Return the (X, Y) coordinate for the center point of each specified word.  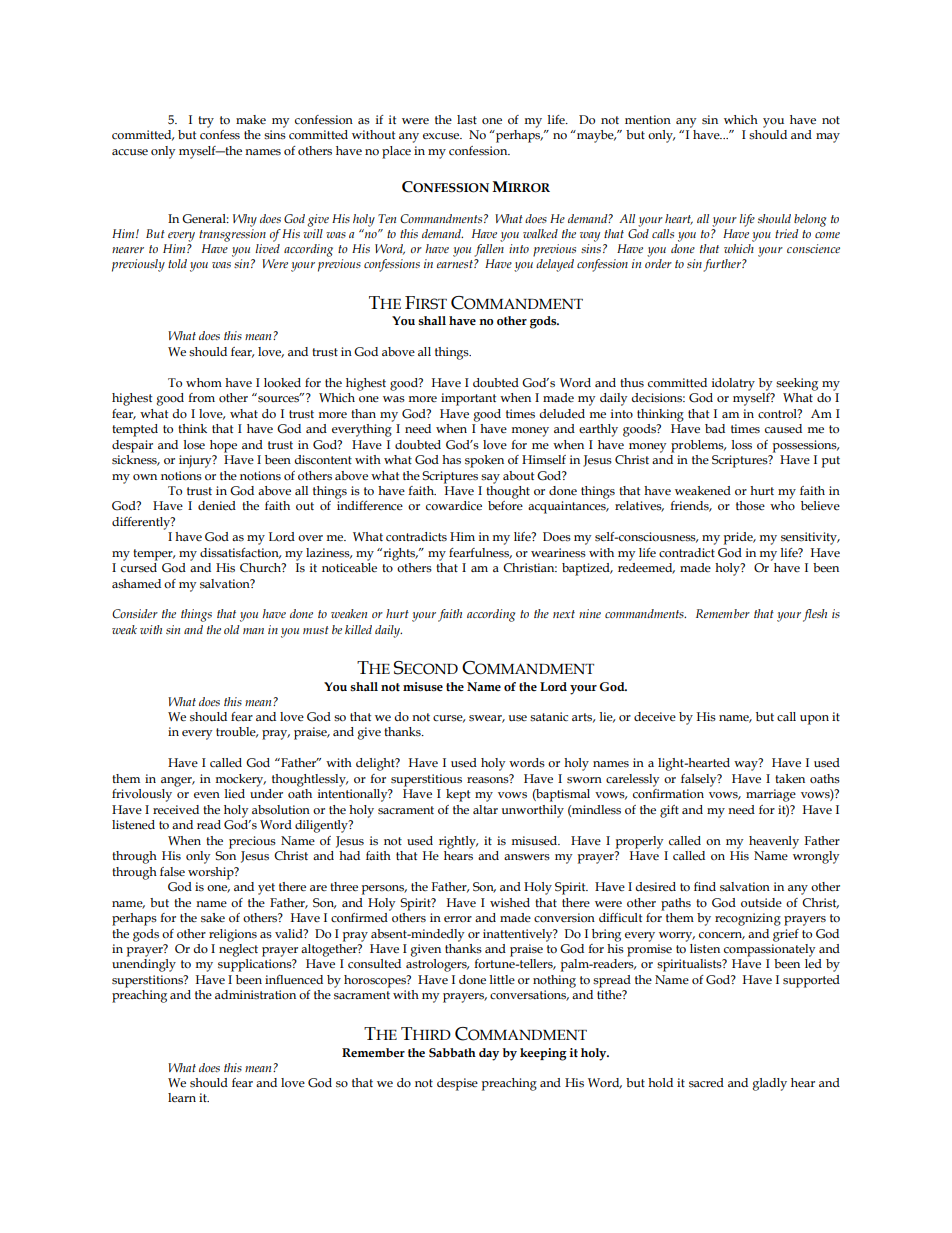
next (564, 614)
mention (648, 120)
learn (182, 1097)
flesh (815, 615)
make (251, 119)
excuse (442, 136)
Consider (135, 614)
